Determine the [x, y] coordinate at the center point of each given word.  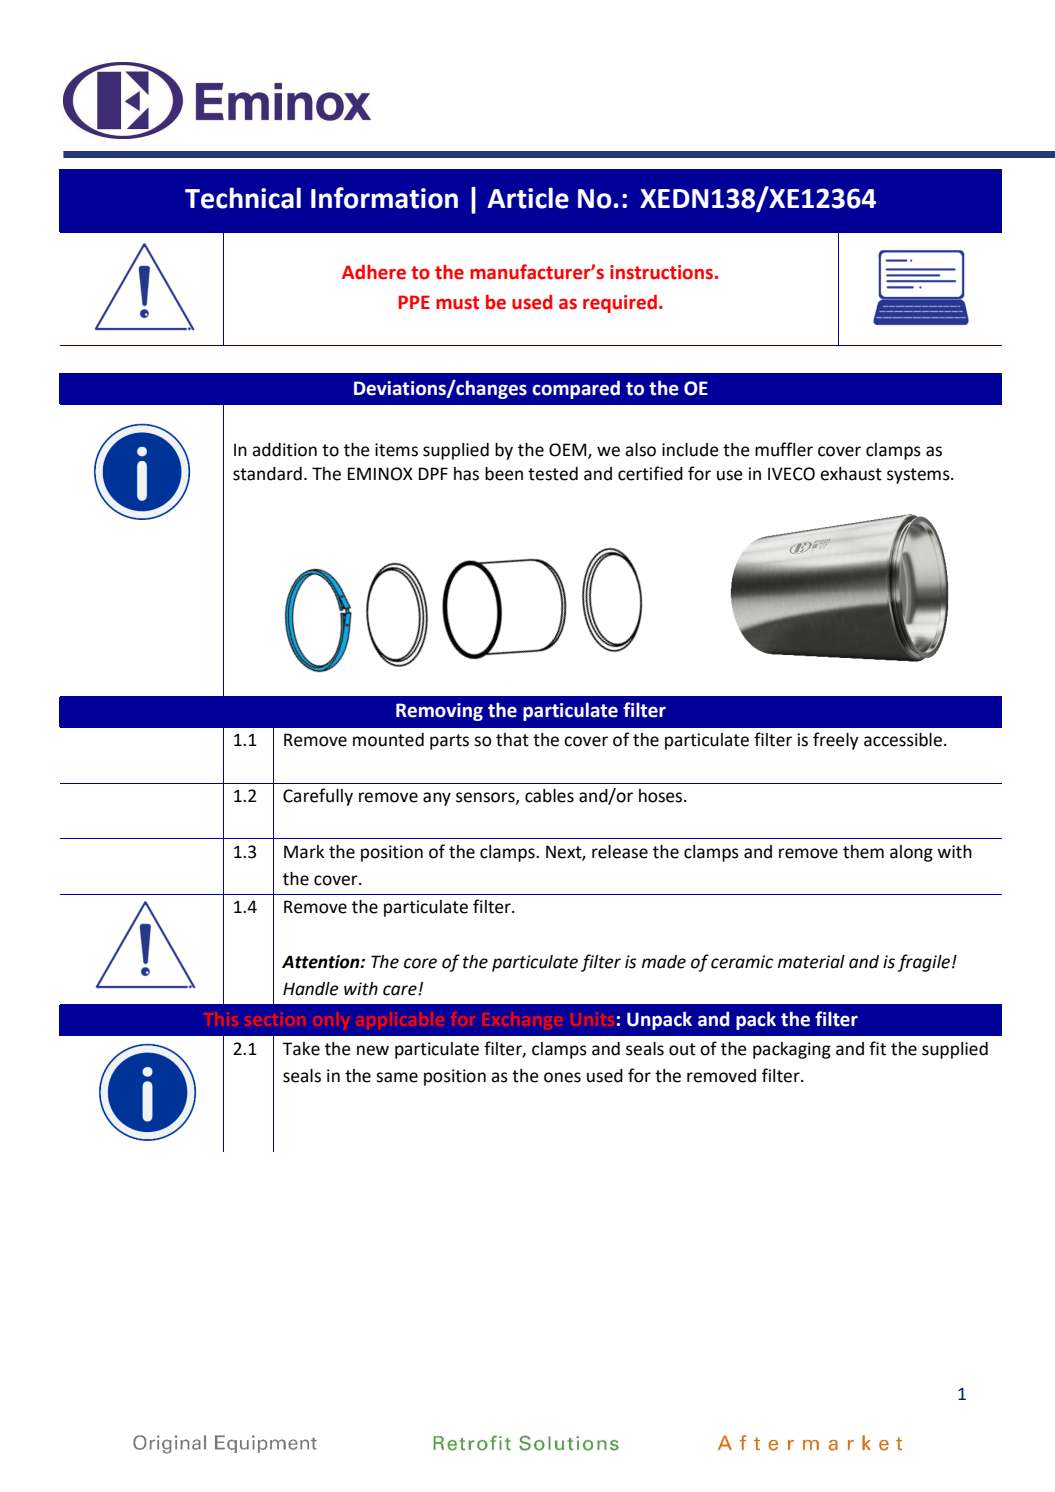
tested [553, 474]
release [620, 852]
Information [384, 198]
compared [576, 389]
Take [301, 1049]
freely [836, 741]
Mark [304, 852]
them [863, 852]
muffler [784, 449]
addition [284, 450]
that [512, 740]
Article [528, 198]
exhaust [851, 474]
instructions [663, 272]
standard [267, 474]
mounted [388, 740]
